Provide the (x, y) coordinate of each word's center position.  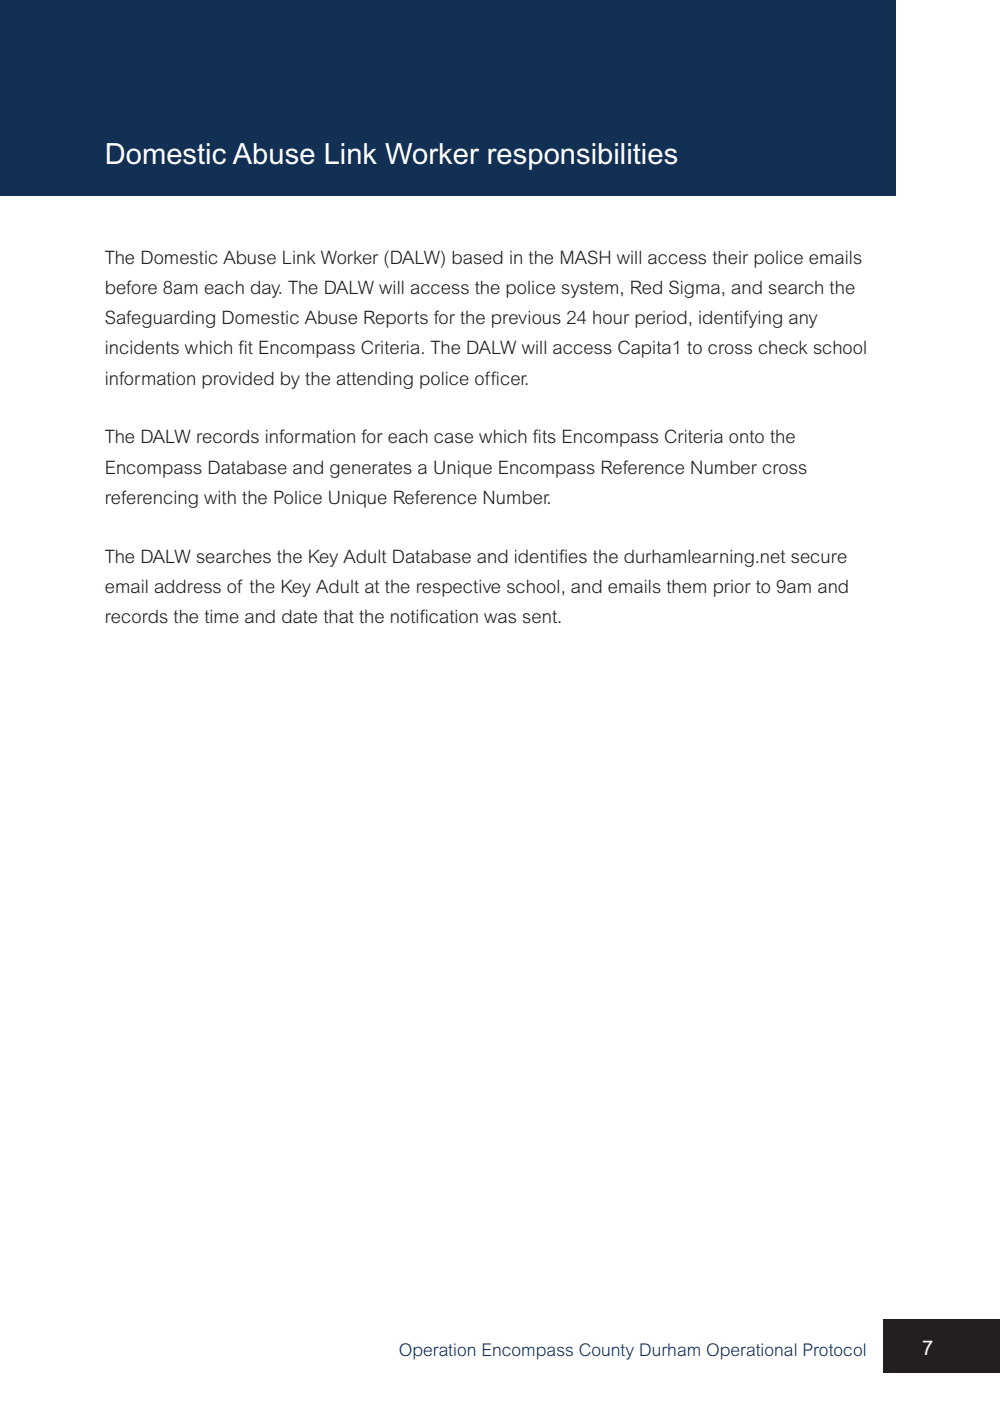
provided (238, 380)
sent (541, 617)
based (477, 258)
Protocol (834, 1349)
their (730, 257)
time (222, 616)
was (500, 618)
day (266, 289)
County (606, 1351)
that (339, 616)
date (299, 616)
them (686, 586)
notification (434, 616)
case (453, 438)
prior (732, 588)
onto (746, 436)
